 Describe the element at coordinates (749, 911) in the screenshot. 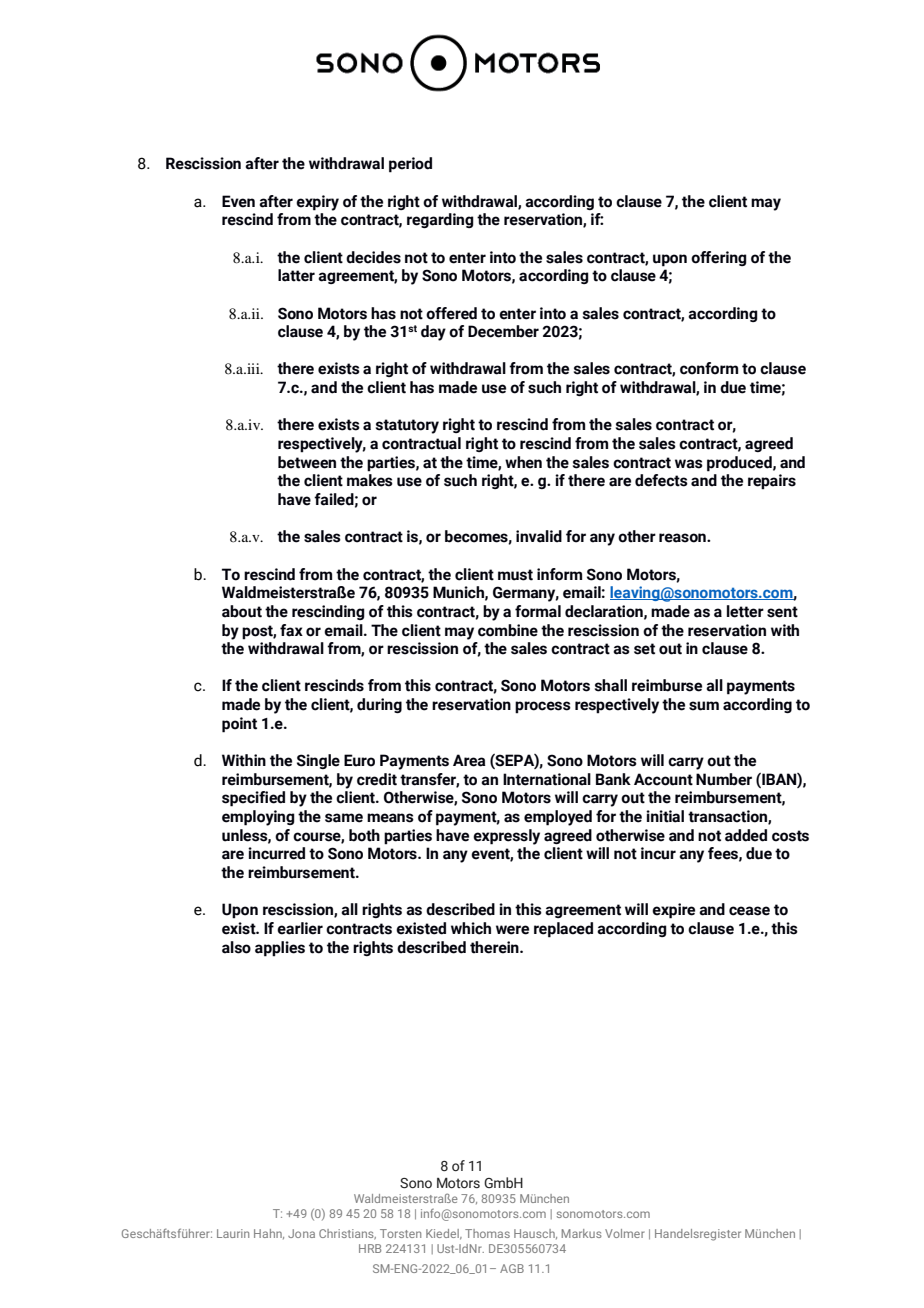

I see `cease` at that location.
